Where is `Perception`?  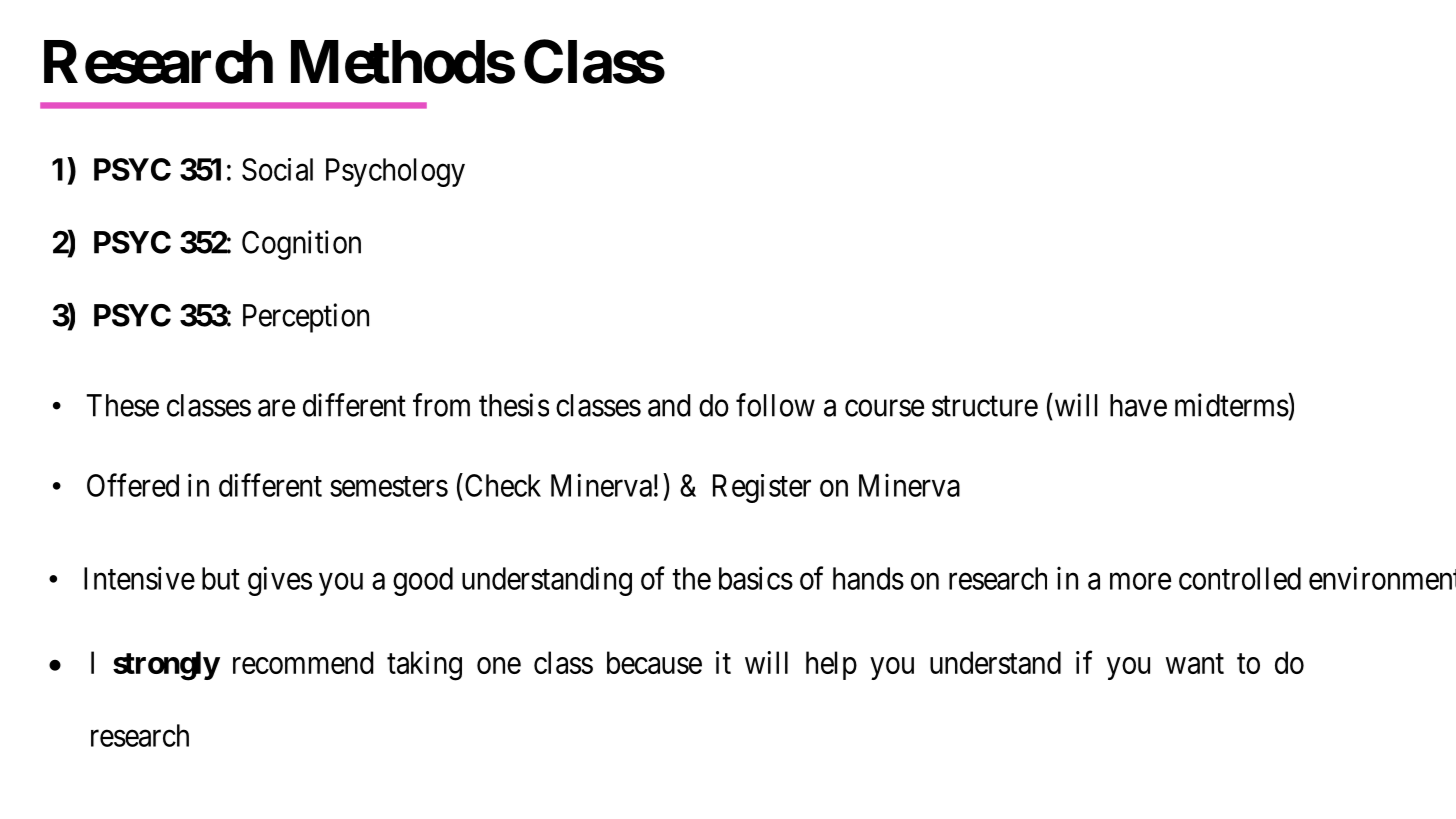 Perception is located at coordinates (306, 318).
